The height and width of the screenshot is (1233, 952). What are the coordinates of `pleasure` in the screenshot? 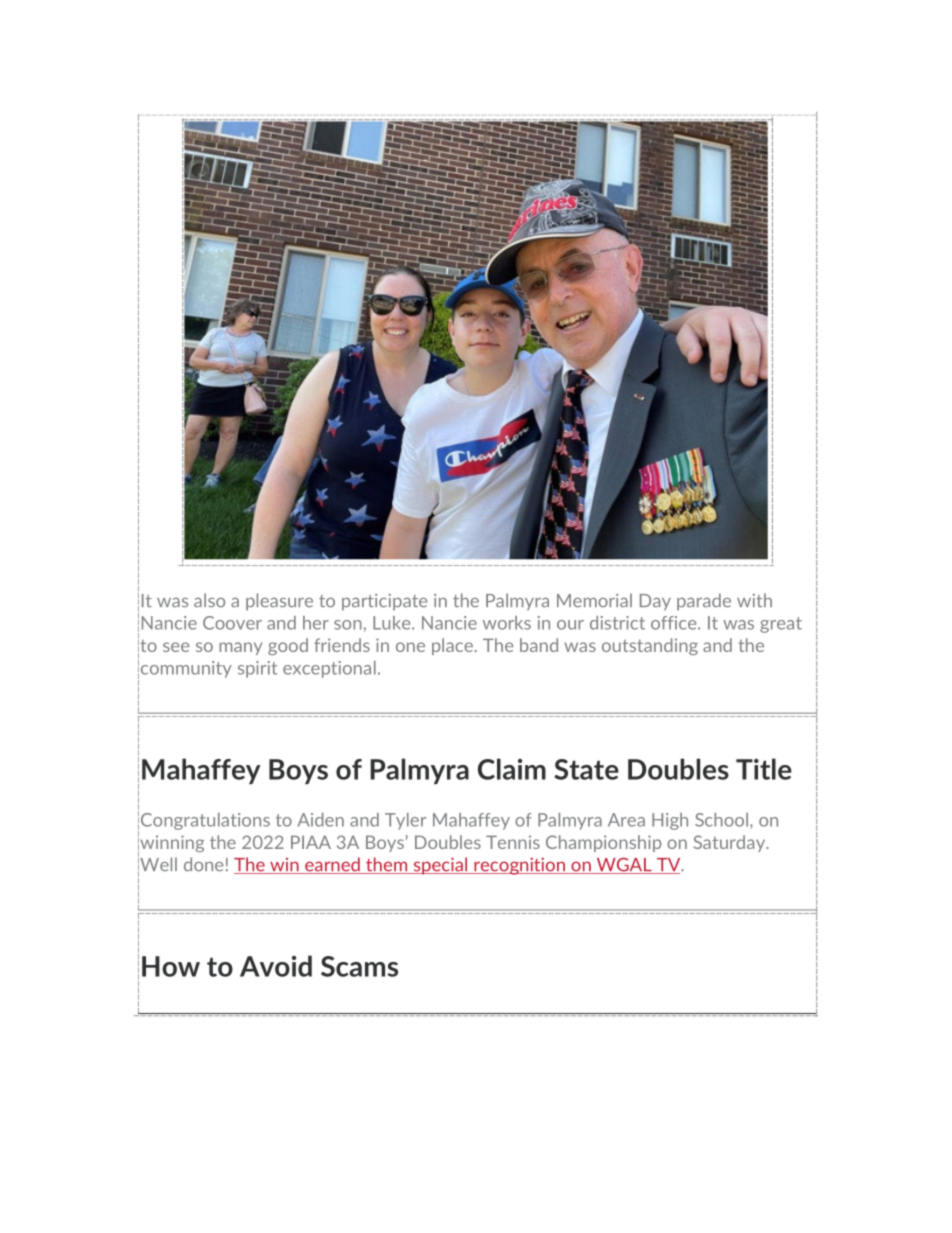 It's located at (279, 602).
